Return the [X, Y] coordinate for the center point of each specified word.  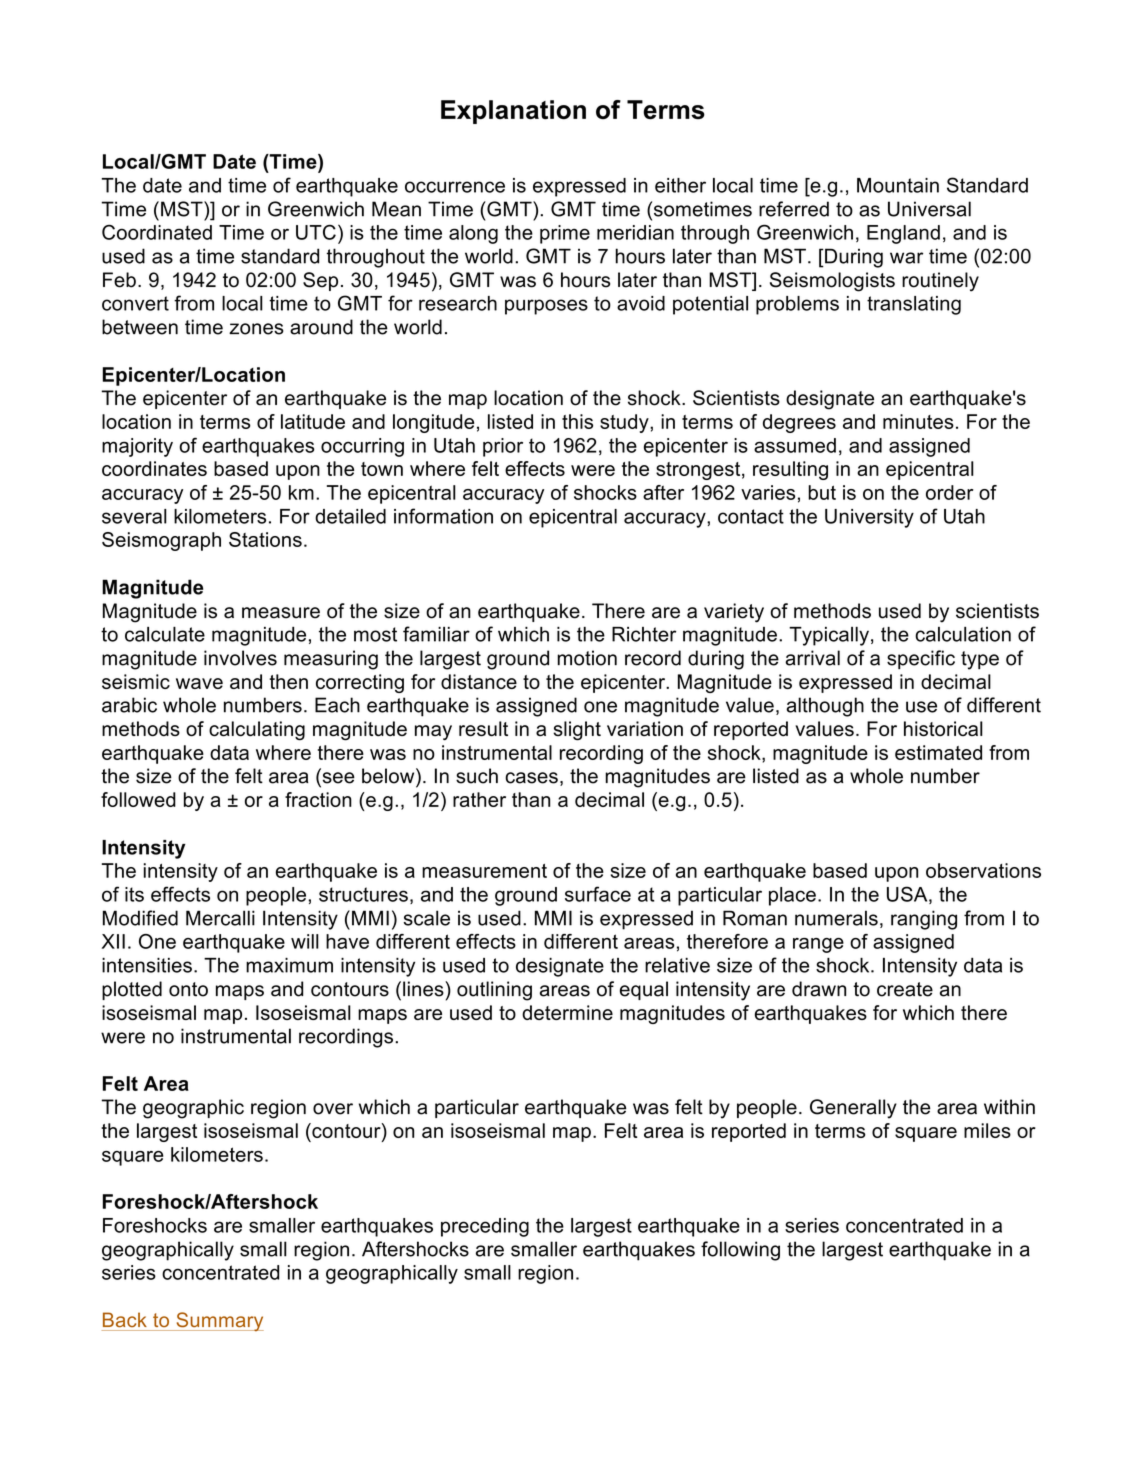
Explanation [513, 112]
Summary [219, 1321]
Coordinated [157, 232]
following [740, 1251]
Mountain [898, 185]
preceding [485, 1227]
